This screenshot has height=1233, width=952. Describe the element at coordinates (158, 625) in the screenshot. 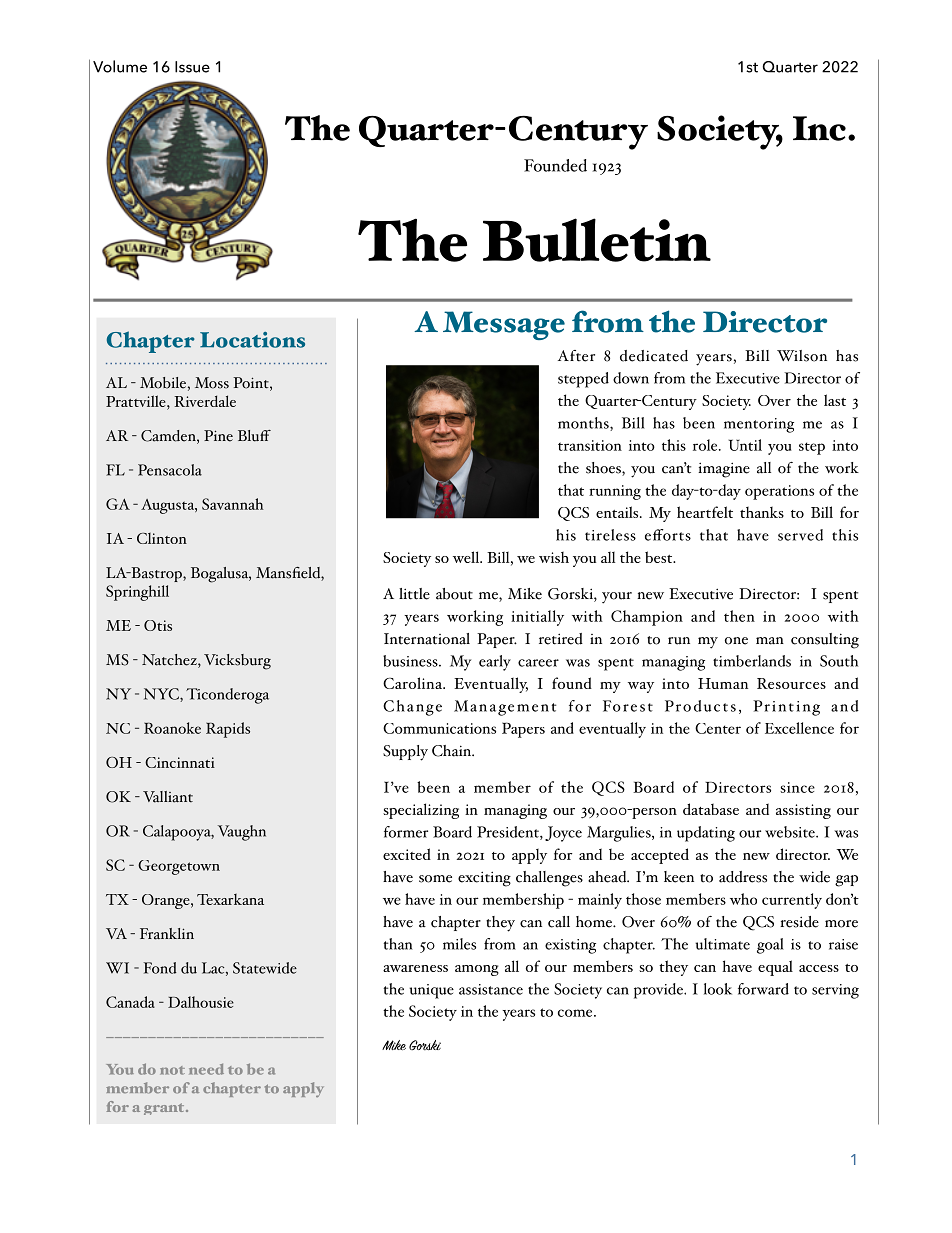

I see `Otis` at that location.
